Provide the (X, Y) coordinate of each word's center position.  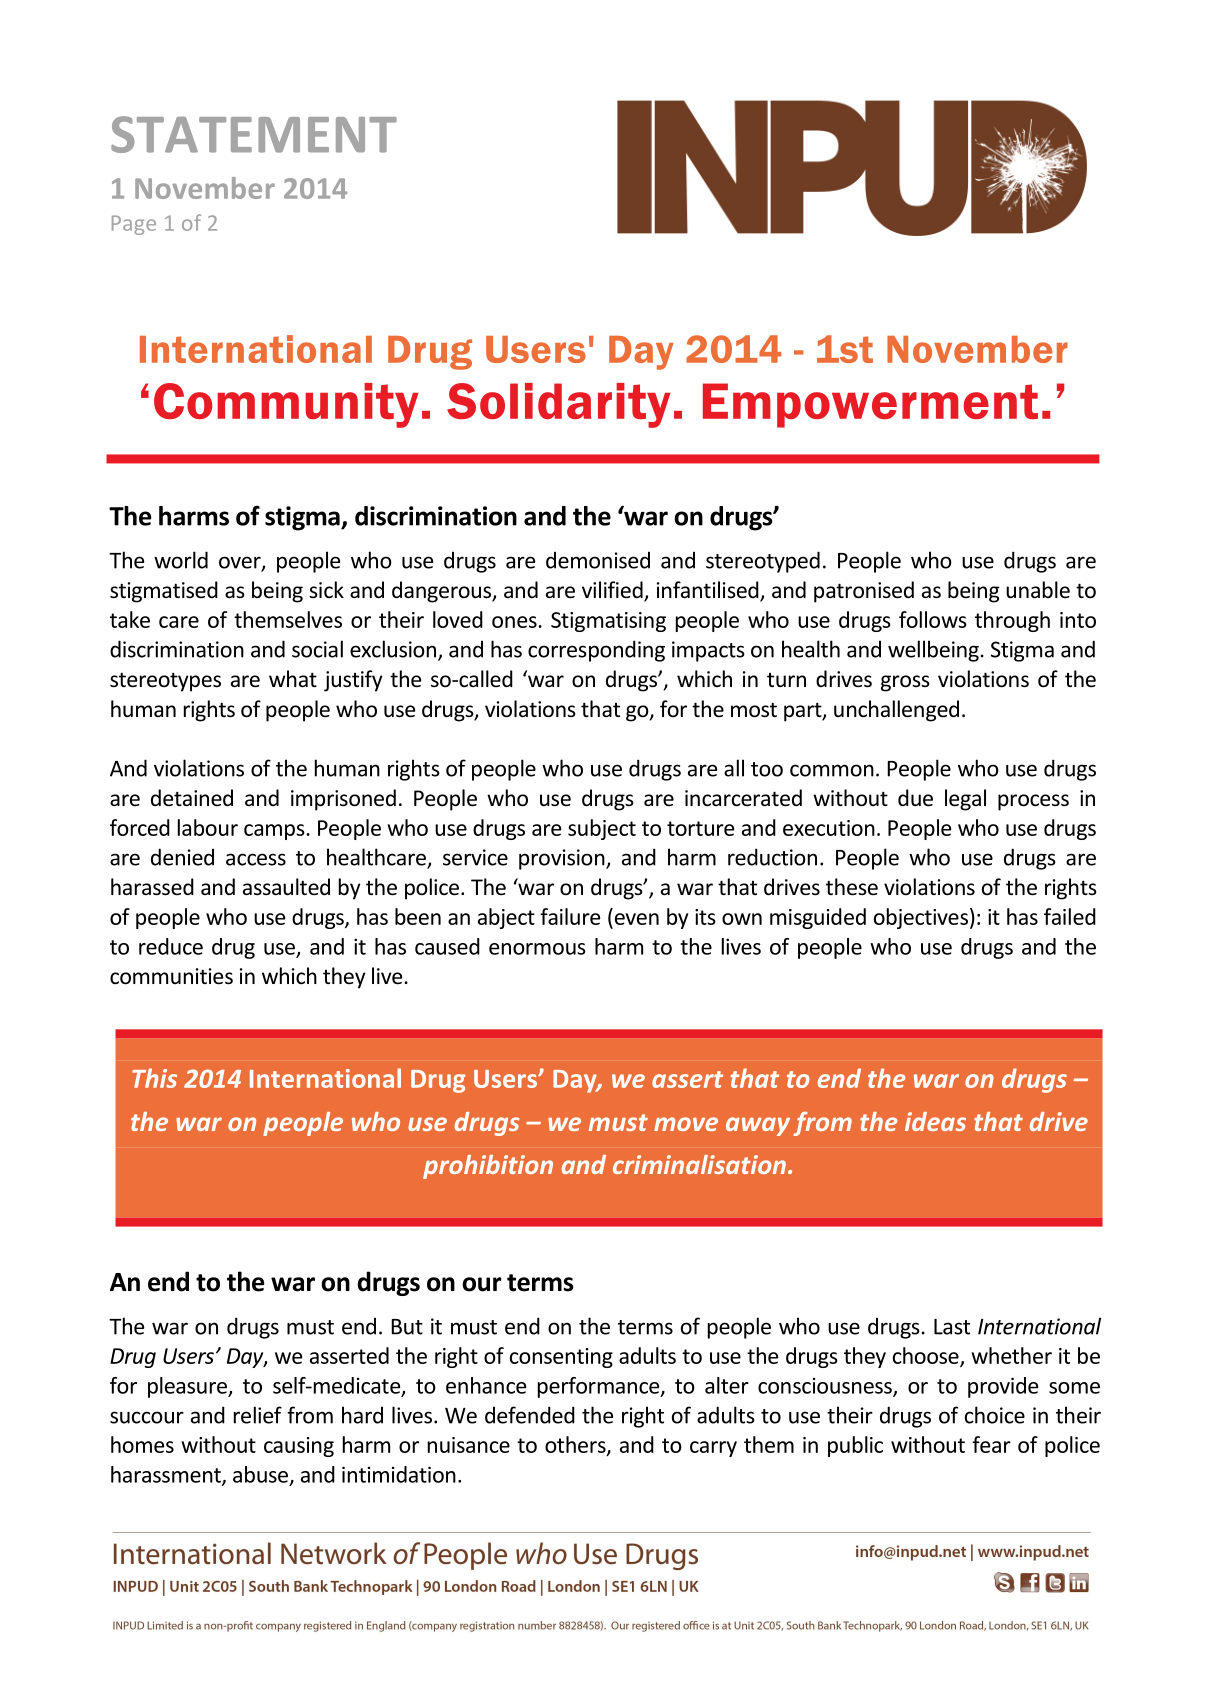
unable (1038, 590)
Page (134, 225)
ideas (935, 1121)
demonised (598, 560)
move (686, 1124)
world (181, 560)
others (576, 1446)
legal (965, 800)
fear (991, 1444)
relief (258, 1415)
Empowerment (870, 405)
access (256, 859)
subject (602, 829)
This (154, 1078)
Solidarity (559, 405)
